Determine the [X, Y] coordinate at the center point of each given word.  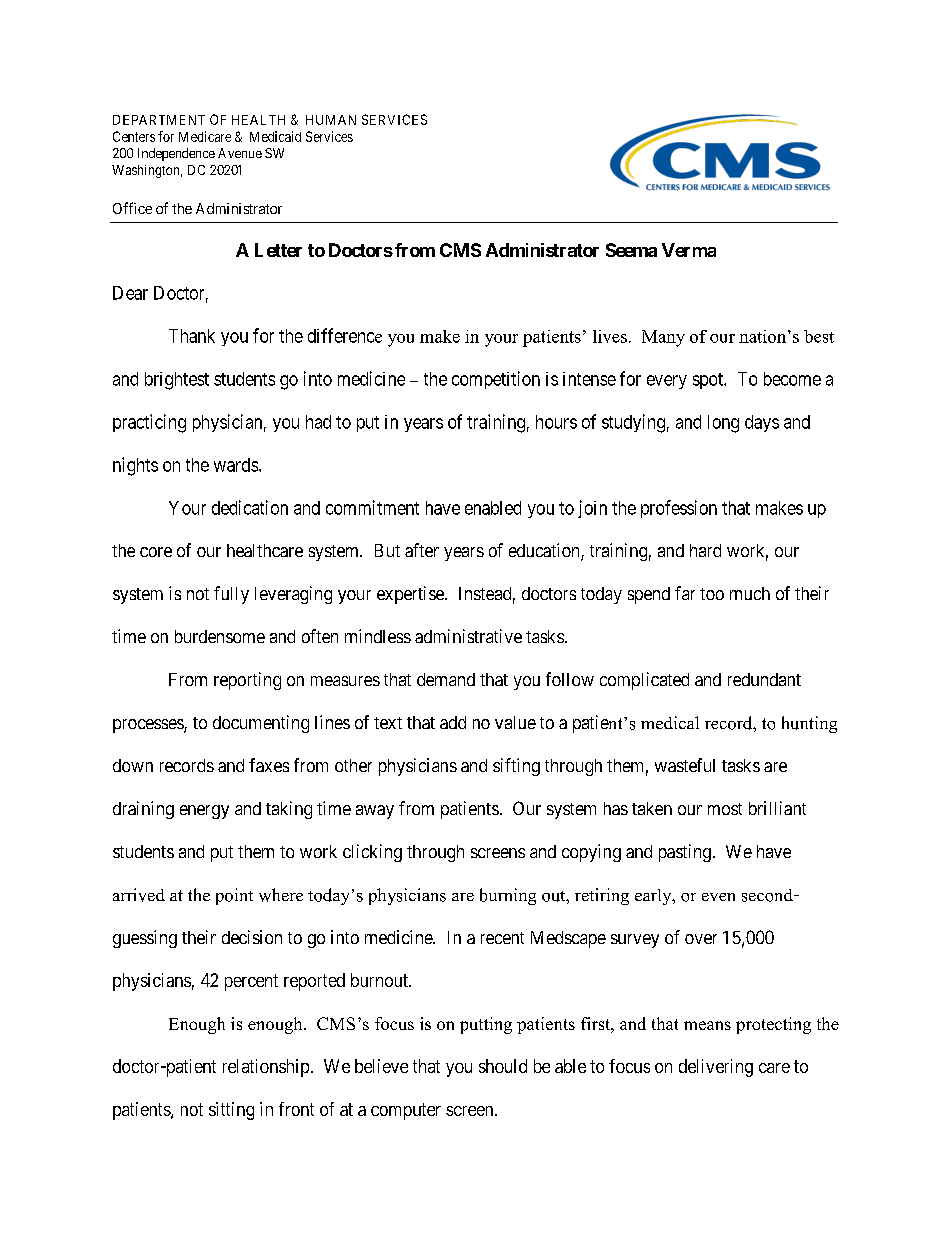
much [750, 593]
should [503, 1066]
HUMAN [331, 120]
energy [204, 812]
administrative [468, 636]
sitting [231, 1111]
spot [709, 381]
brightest [177, 381]
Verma [689, 250]
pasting [685, 853]
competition [496, 380]
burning [508, 896]
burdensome [220, 636]
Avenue [240, 153]
